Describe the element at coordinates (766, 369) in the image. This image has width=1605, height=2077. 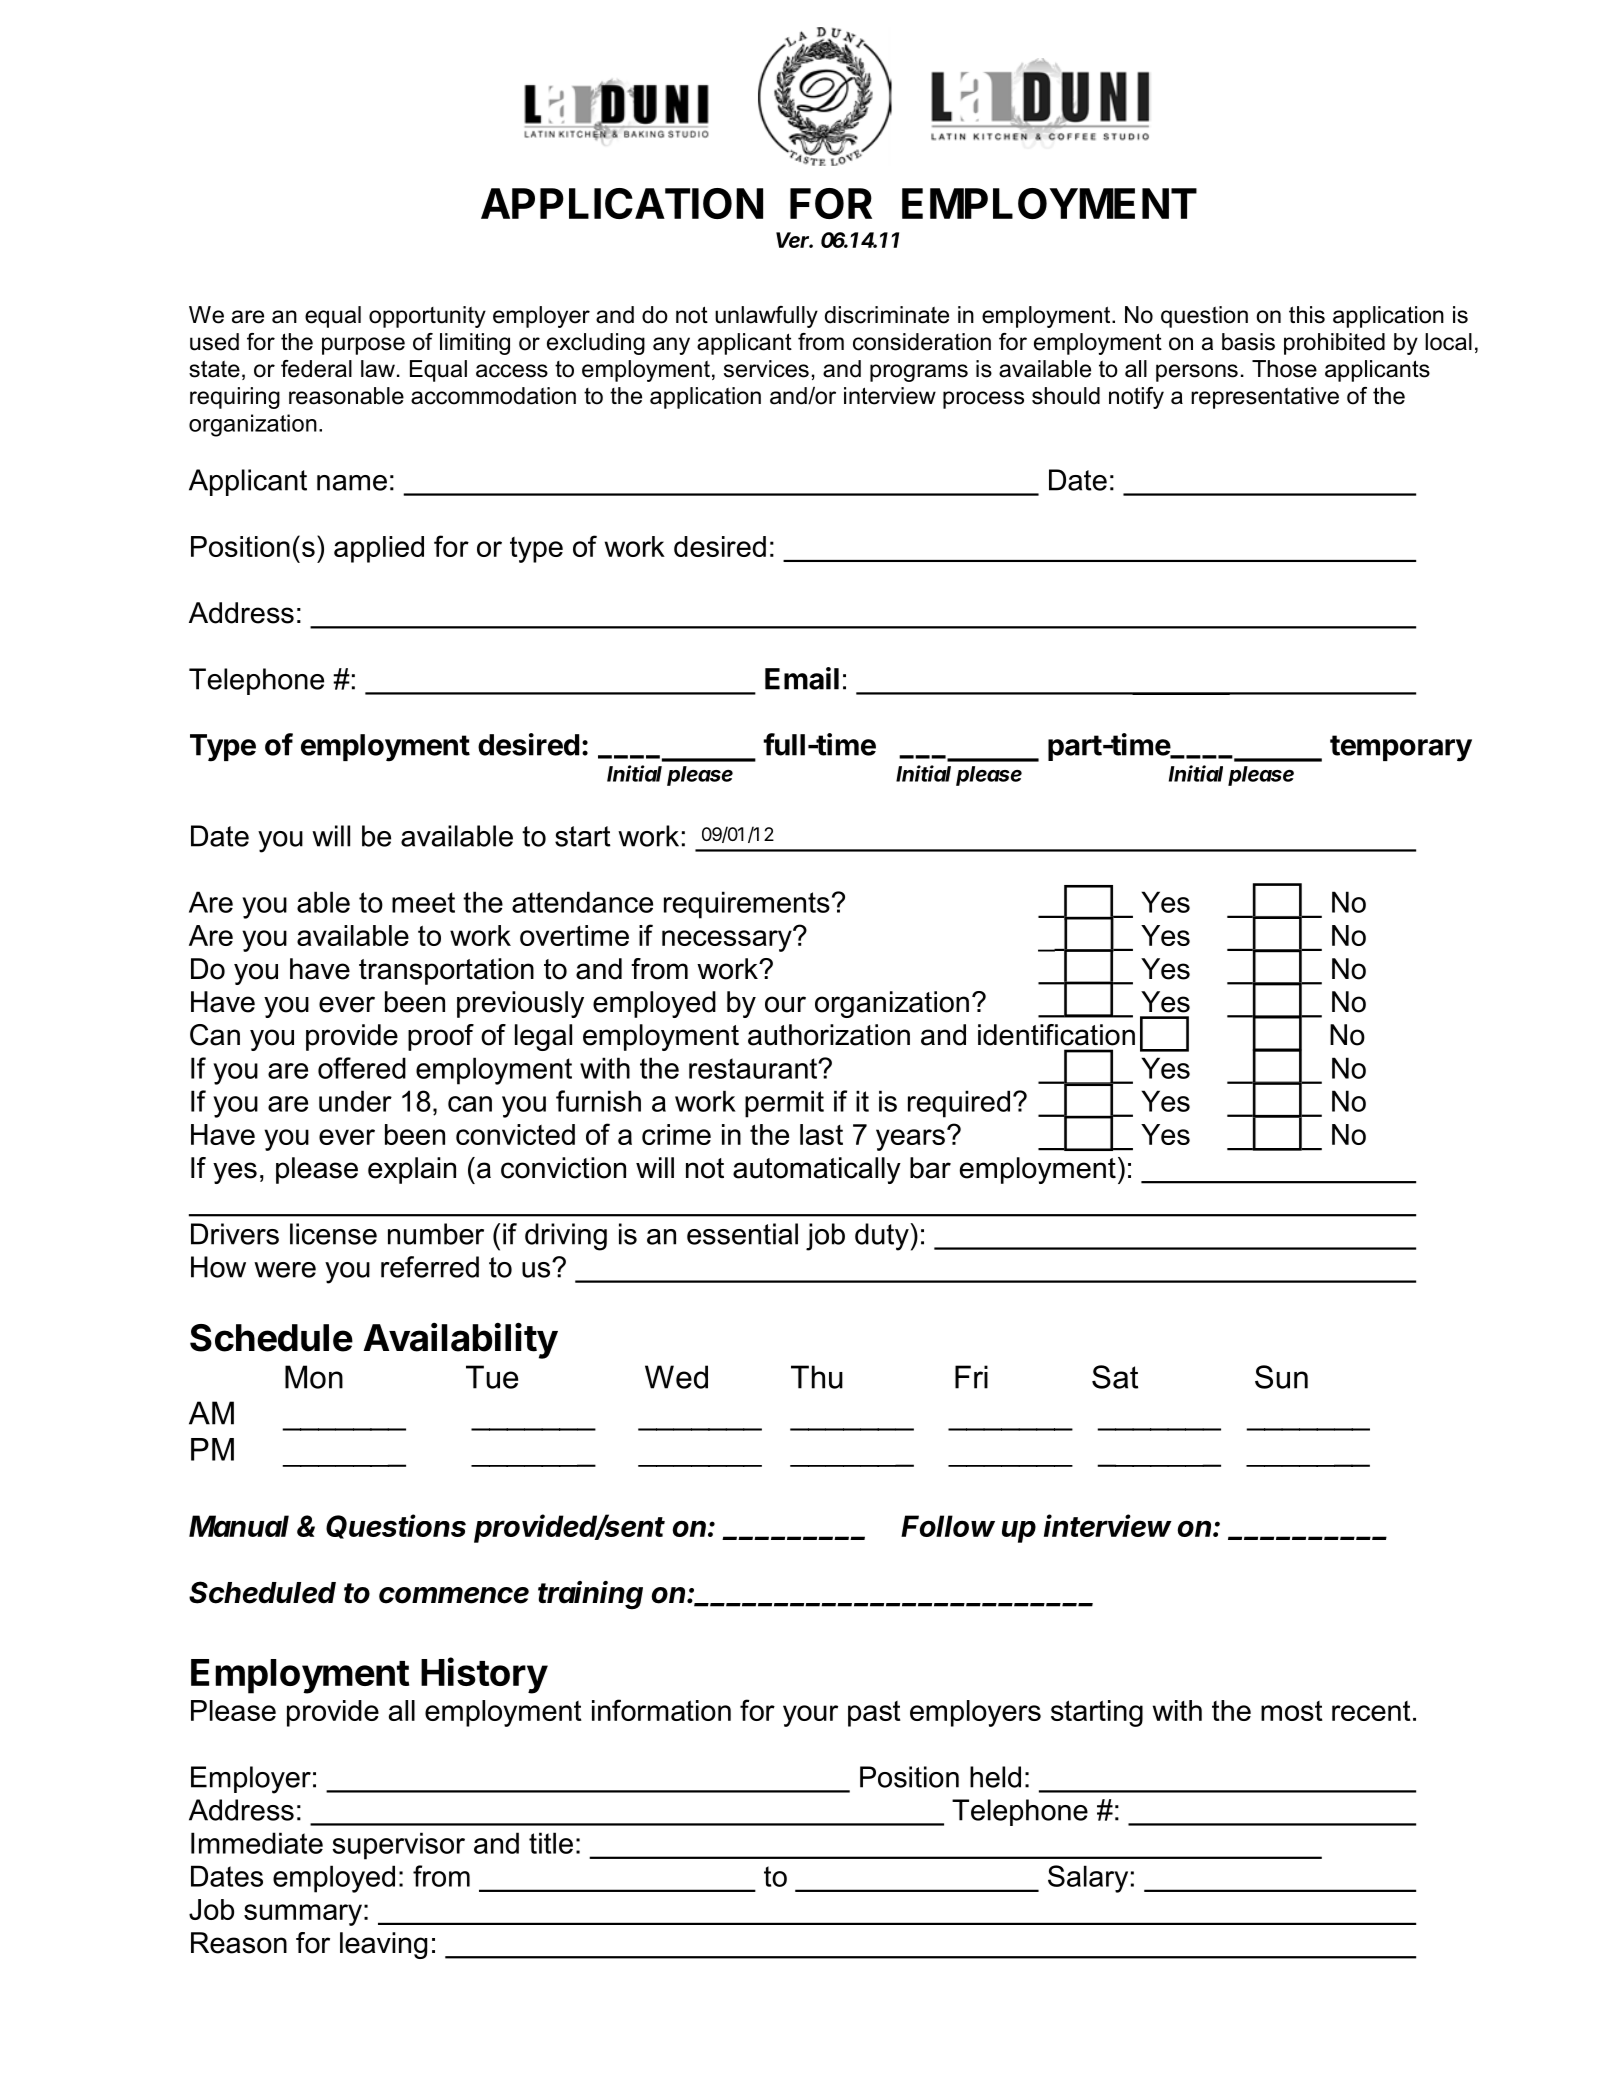
I see `services` at that location.
